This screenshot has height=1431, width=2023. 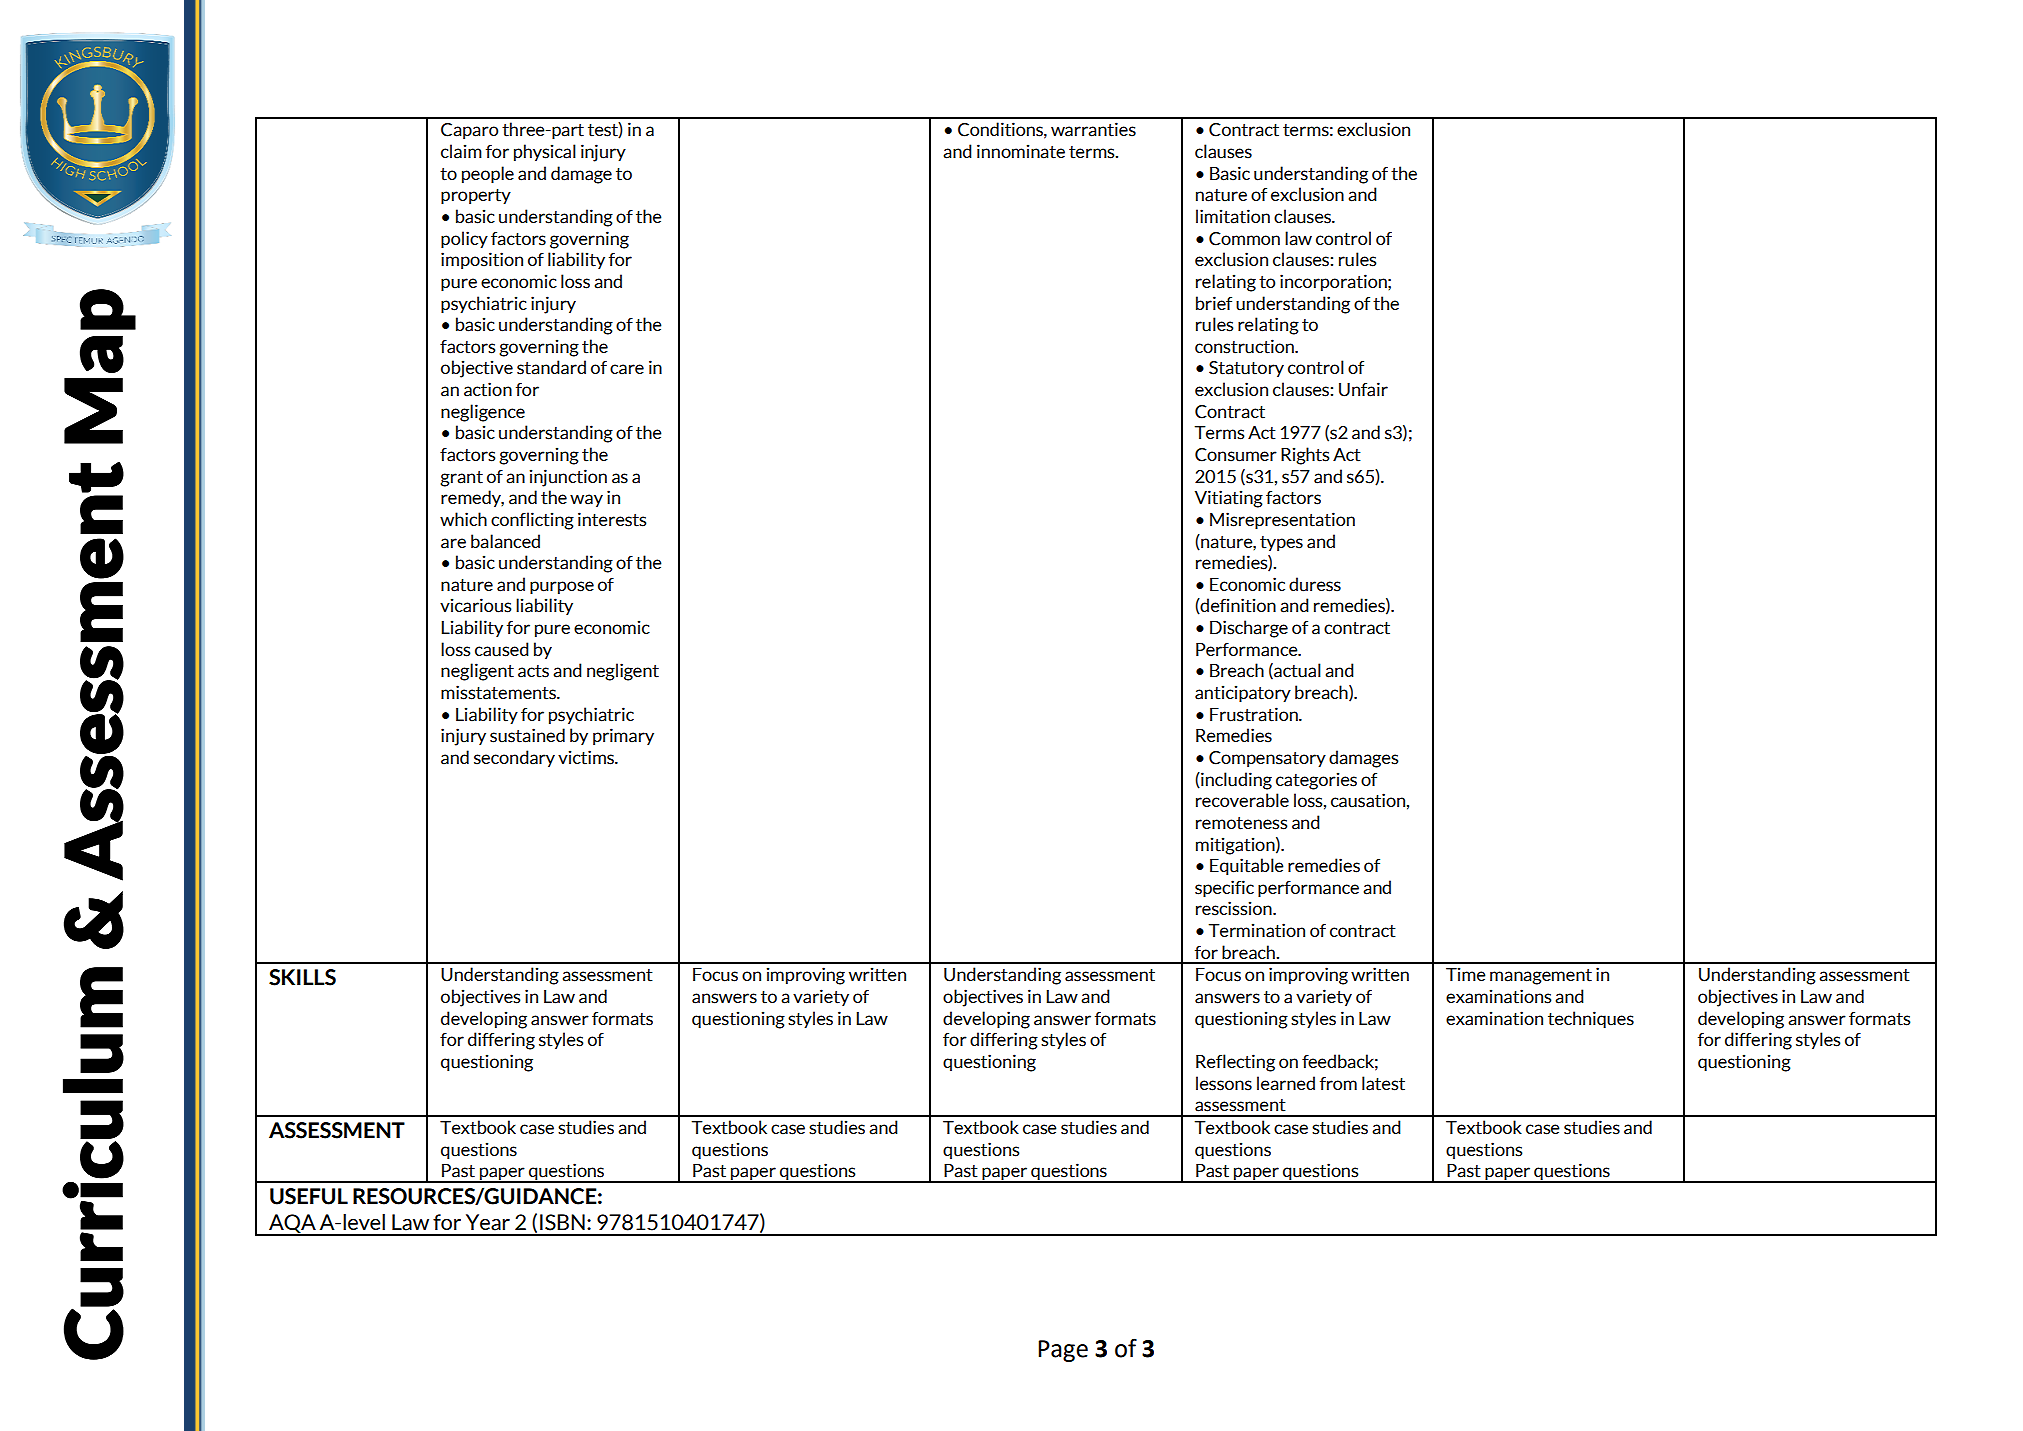 I want to click on warranties, so click(x=1093, y=129).
